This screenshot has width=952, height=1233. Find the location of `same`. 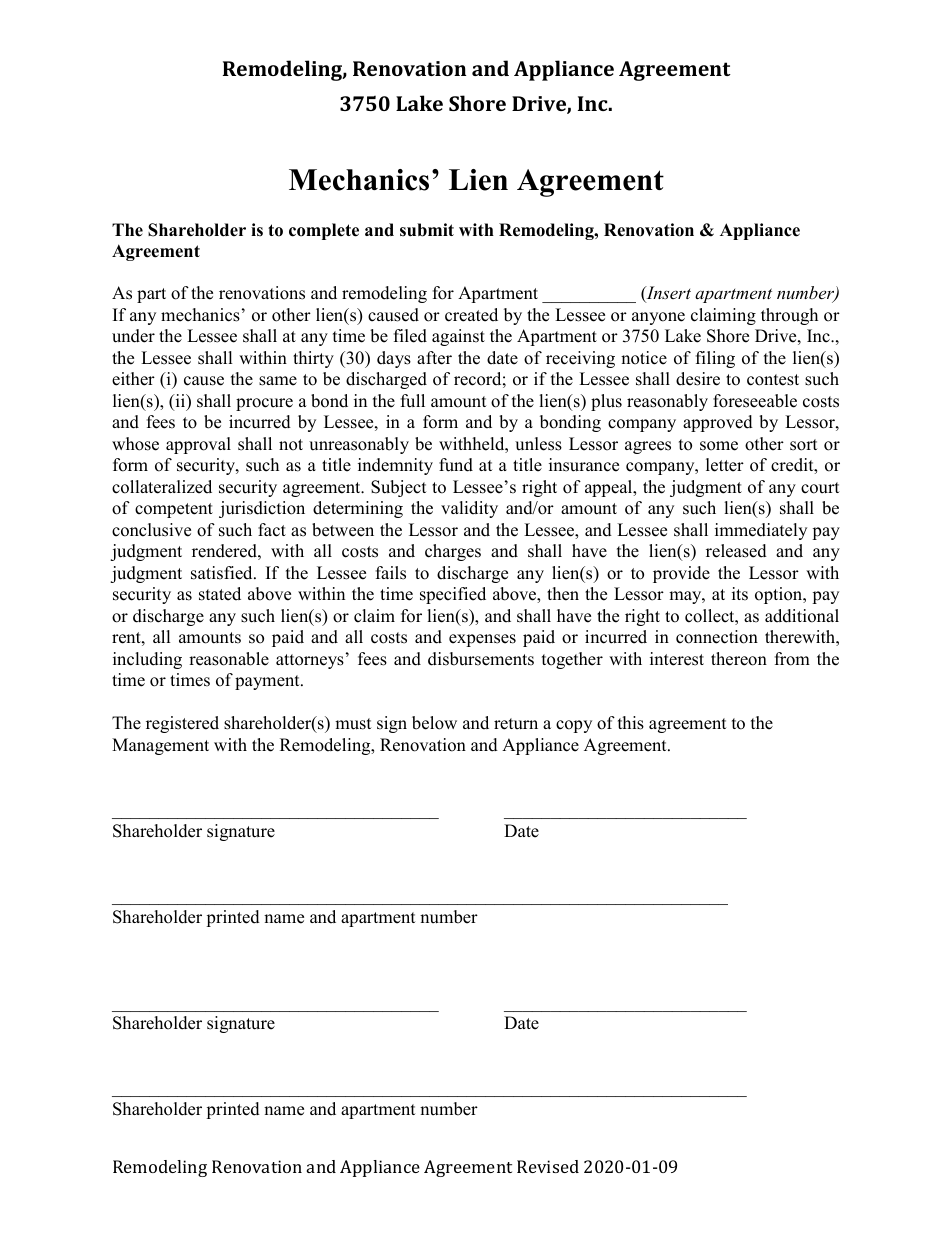

same is located at coordinates (278, 381).
